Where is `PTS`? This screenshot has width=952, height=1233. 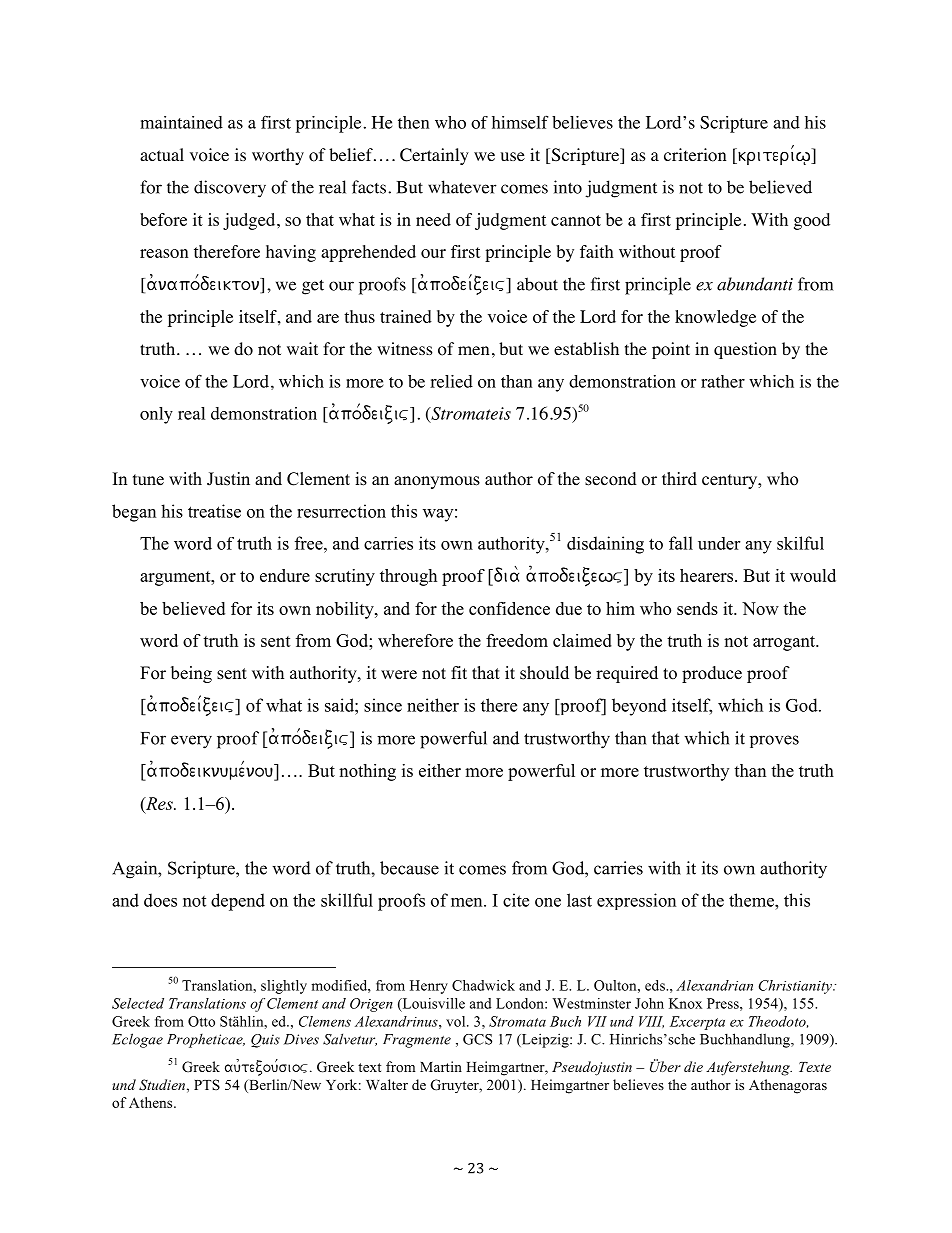
PTS is located at coordinates (207, 1084).
